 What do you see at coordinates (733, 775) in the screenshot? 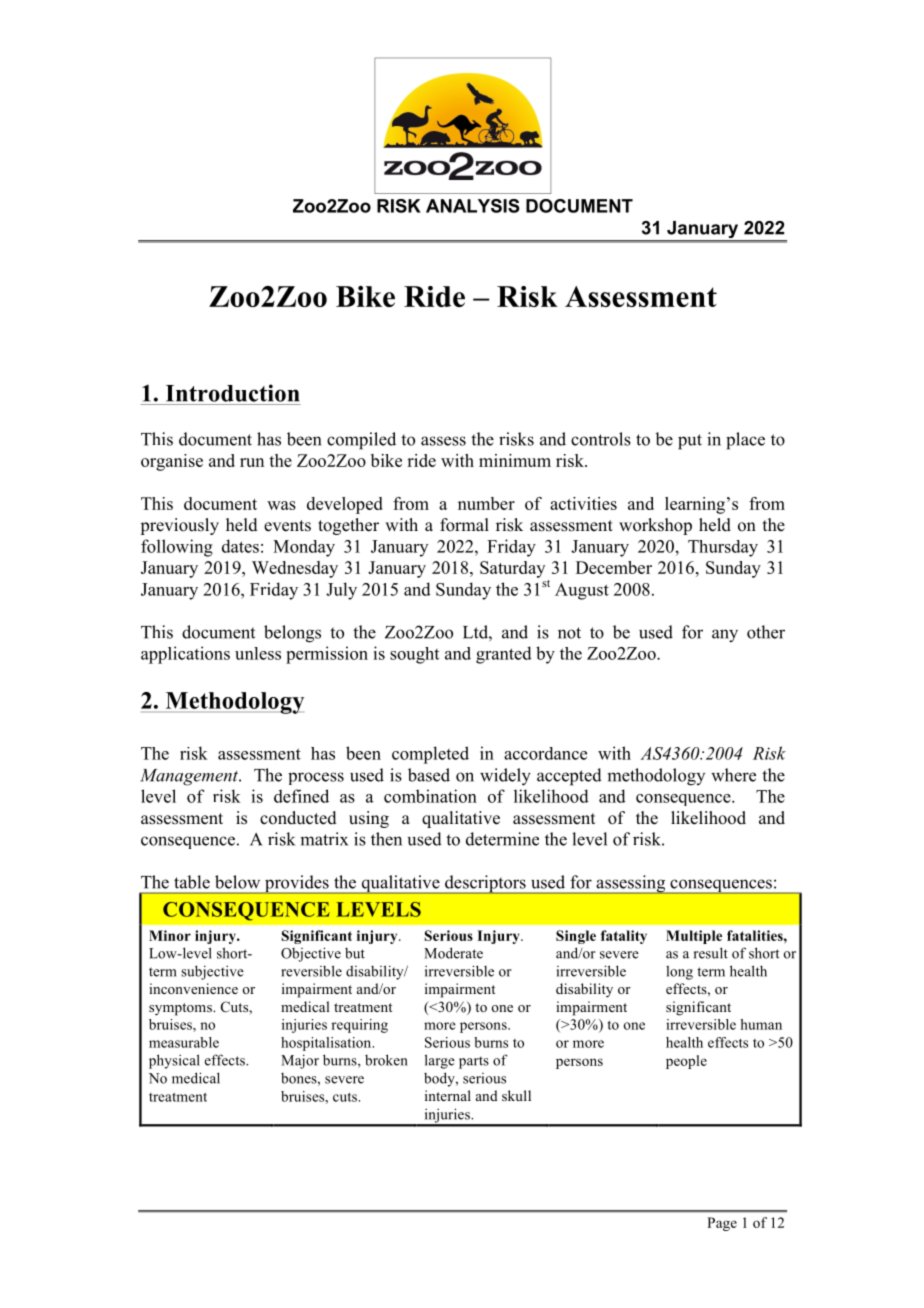
I see `where` at bounding box center [733, 775].
